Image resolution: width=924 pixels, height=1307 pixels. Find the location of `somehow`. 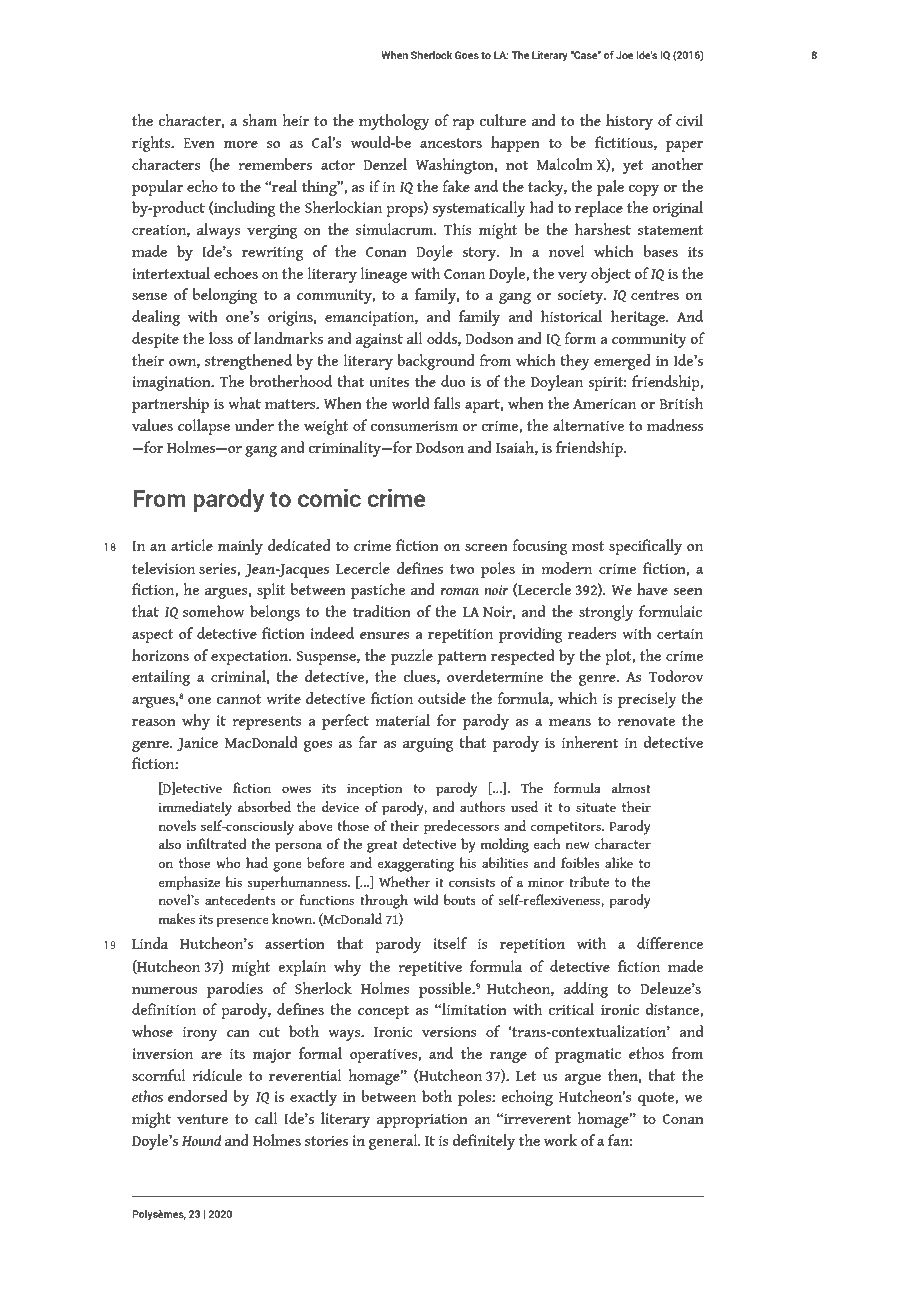

somehow is located at coordinates (213, 611).
